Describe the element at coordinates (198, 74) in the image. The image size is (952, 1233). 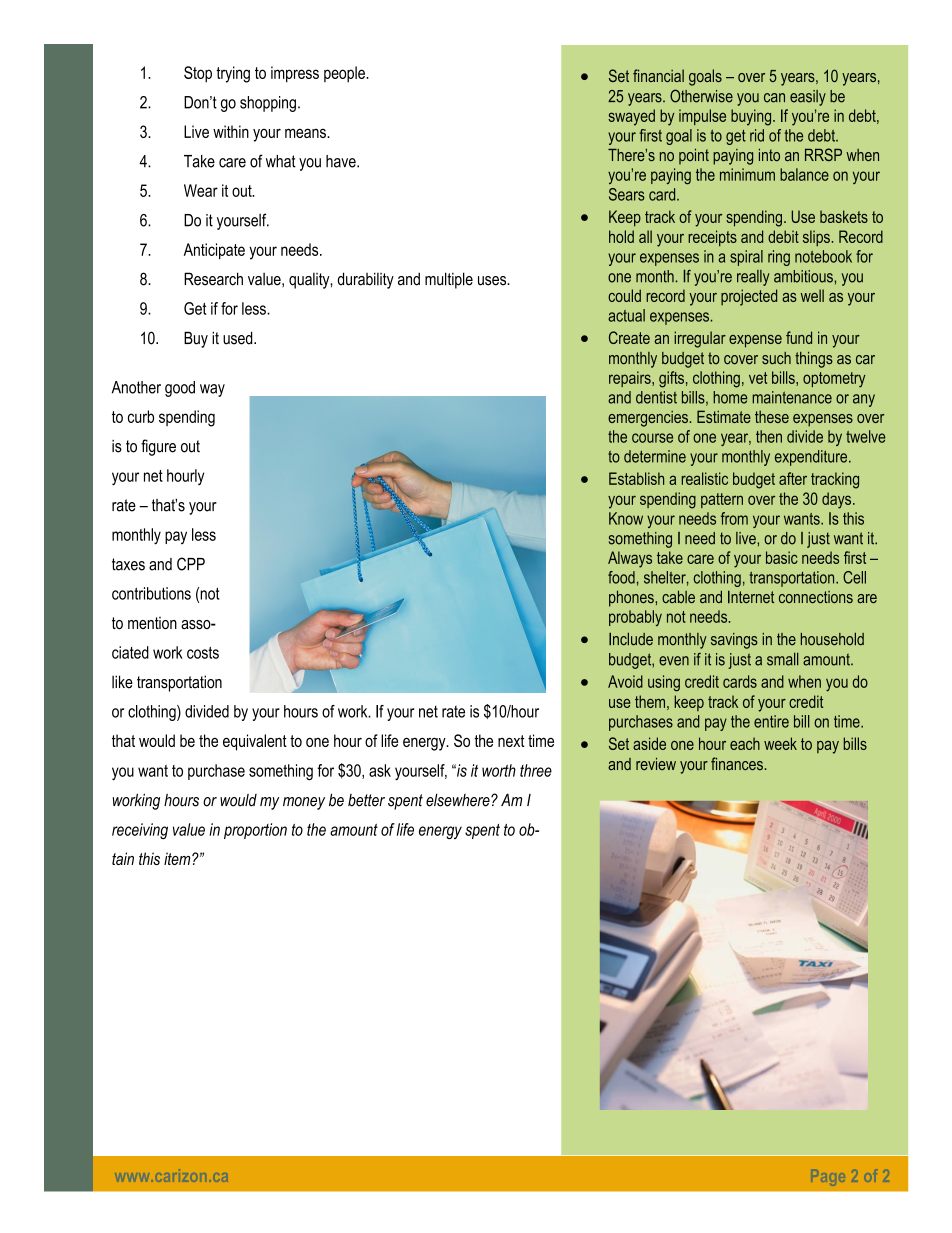
I see `Stop` at that location.
